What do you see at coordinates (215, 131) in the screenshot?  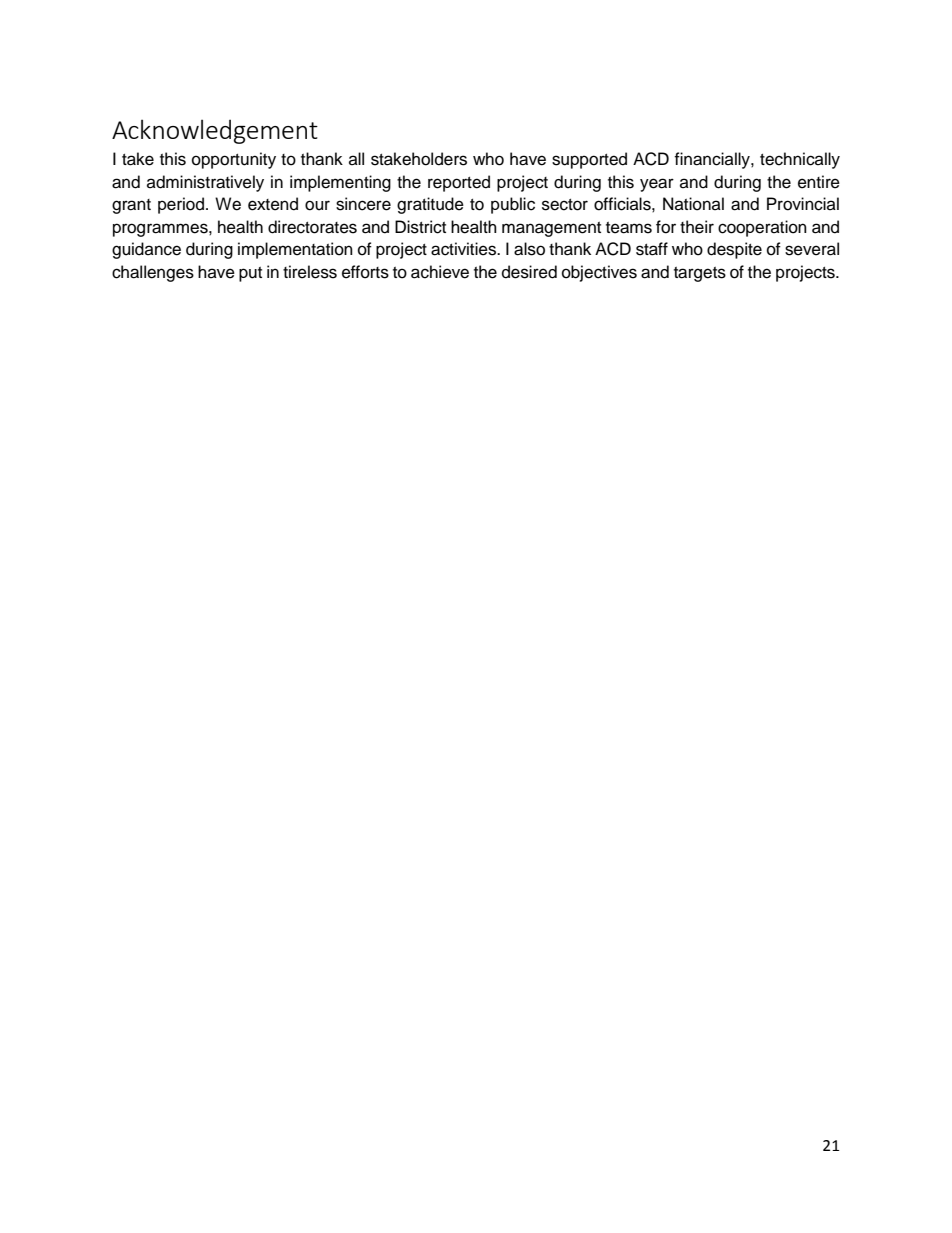 I see `Acknowledgement` at bounding box center [215, 131].
